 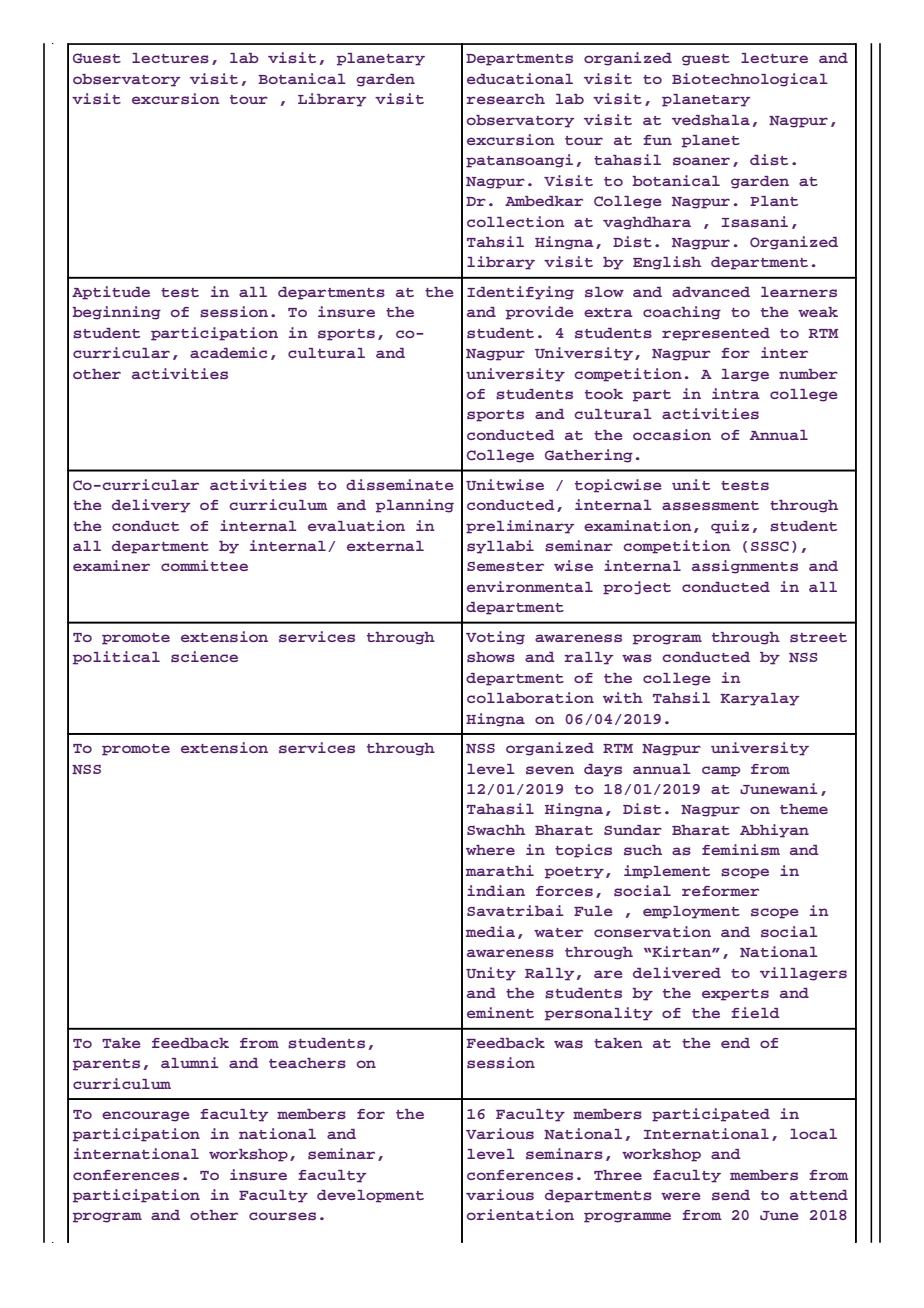 I want to click on shows, so click(x=491, y=657).
